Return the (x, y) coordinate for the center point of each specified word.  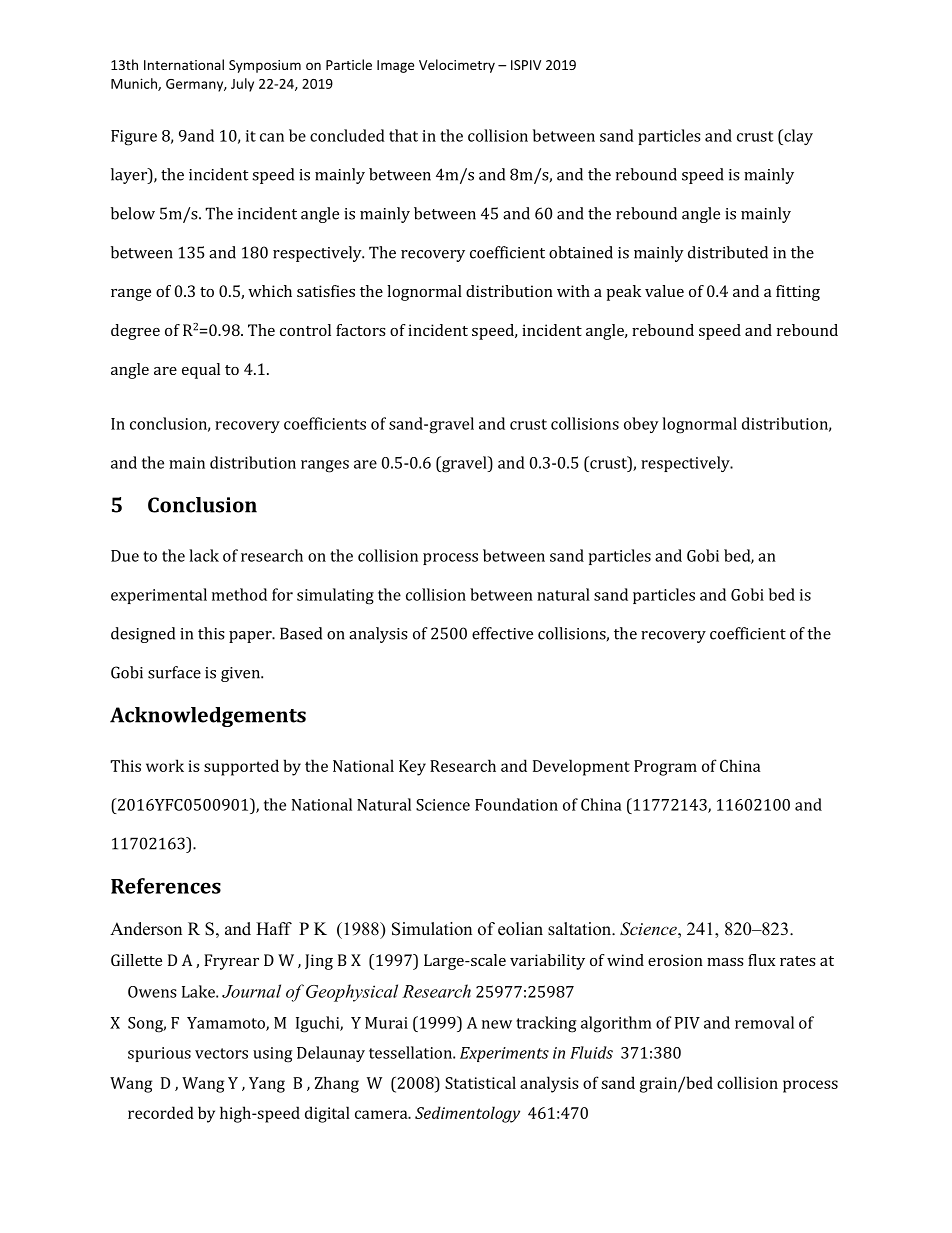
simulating (335, 596)
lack (204, 555)
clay (797, 137)
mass (725, 962)
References (166, 886)
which (270, 291)
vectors (221, 1053)
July (242, 85)
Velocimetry (457, 66)
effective (502, 633)
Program (665, 768)
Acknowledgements (208, 717)
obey (641, 425)
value (664, 291)
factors (361, 330)
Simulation (432, 929)
